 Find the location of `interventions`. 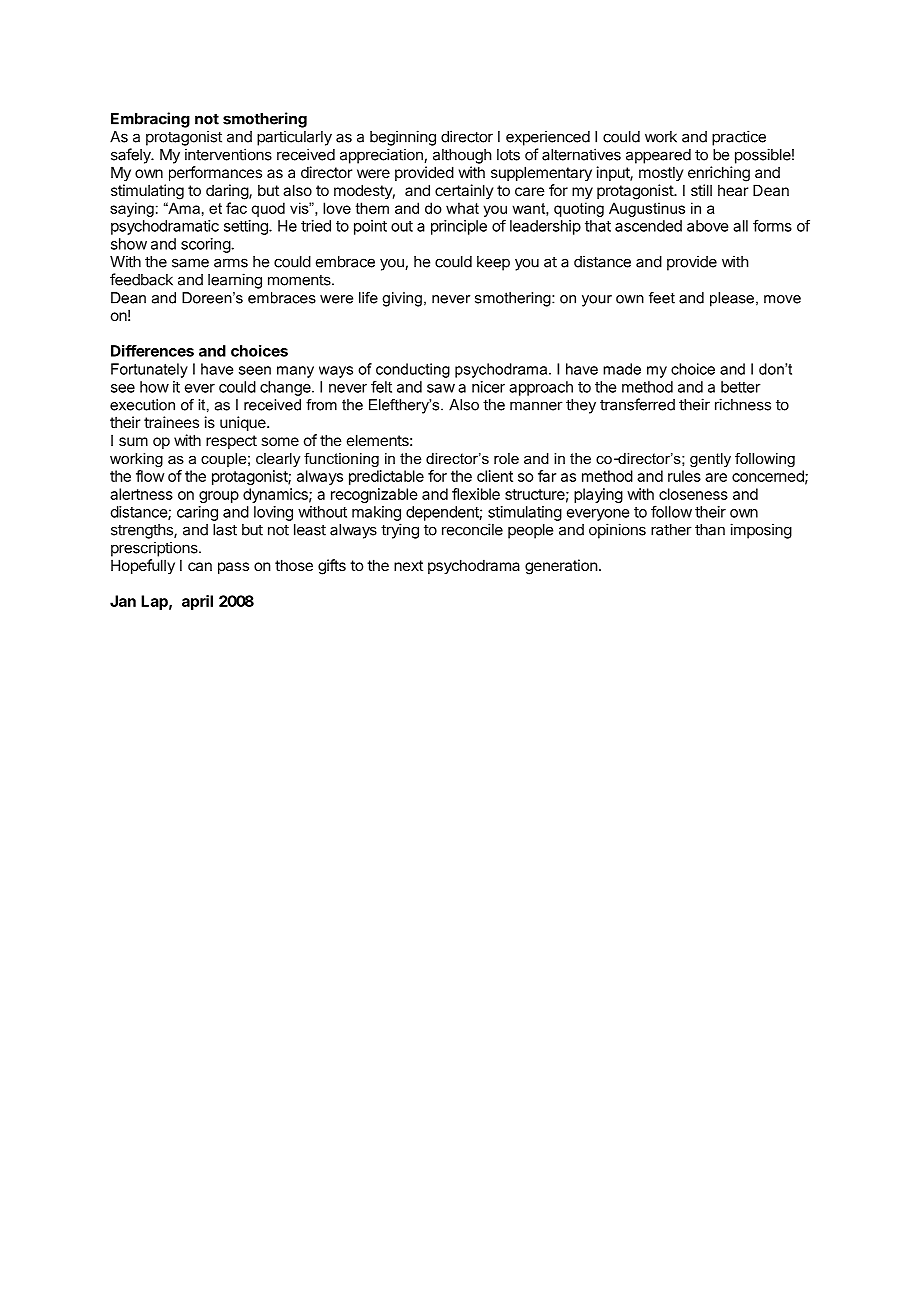

interventions is located at coordinates (228, 154).
